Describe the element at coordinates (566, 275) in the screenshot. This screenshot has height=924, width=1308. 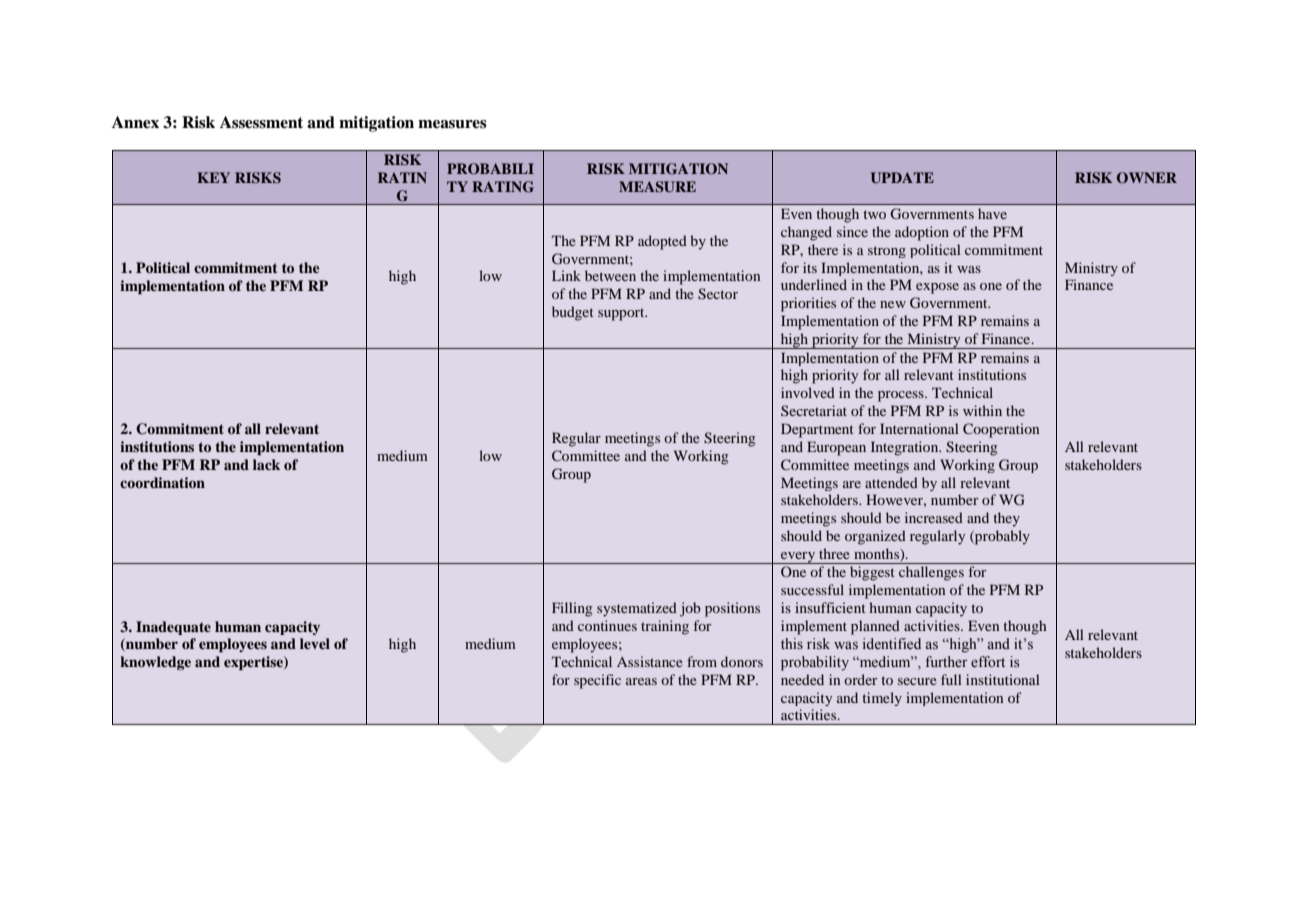
I see `Link` at that location.
